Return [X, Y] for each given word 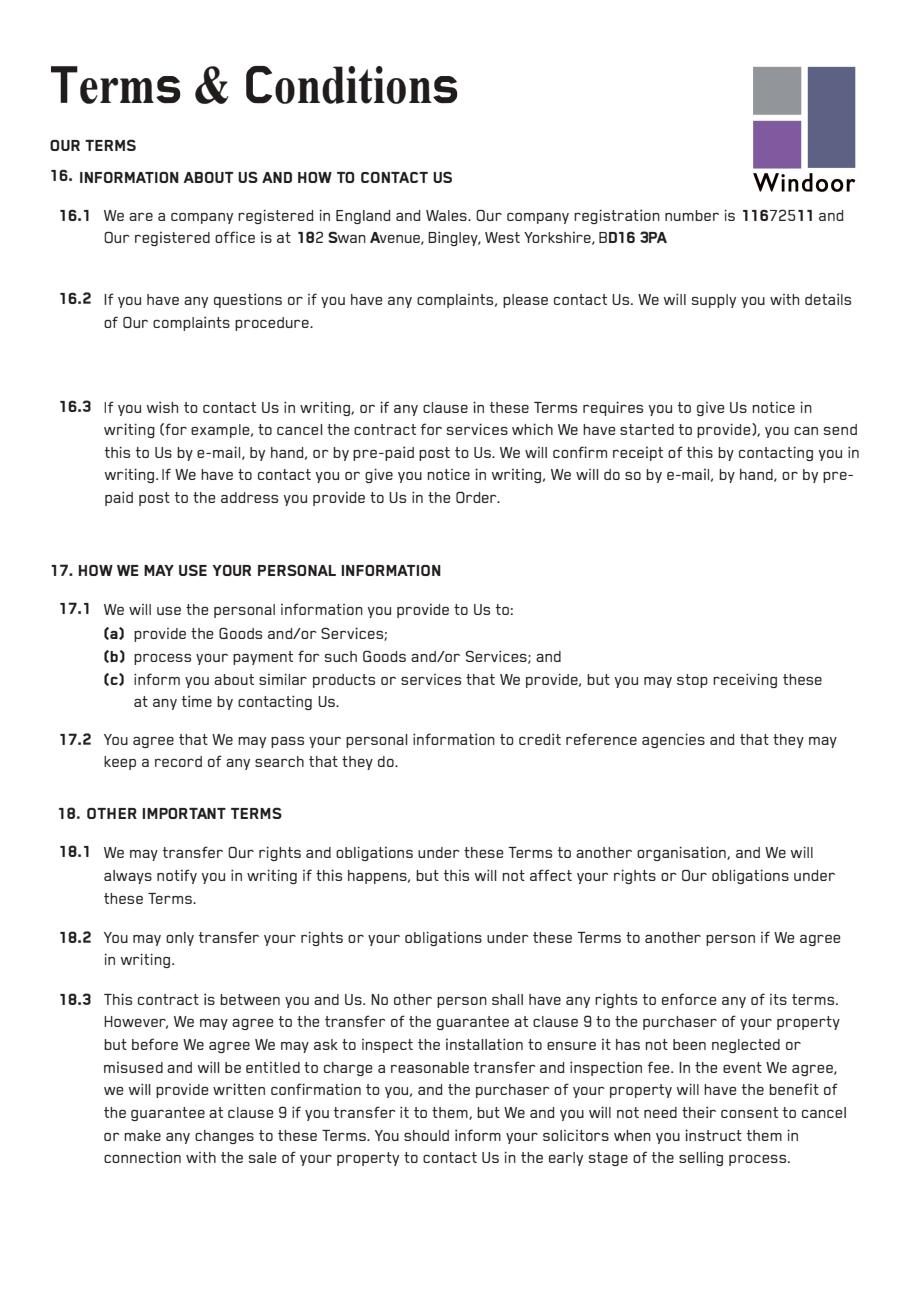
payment [263, 658]
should [426, 1135]
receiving [745, 680]
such [340, 656]
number [692, 215]
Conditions [351, 85]
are [141, 217]
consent [749, 1112]
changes [224, 1137]
